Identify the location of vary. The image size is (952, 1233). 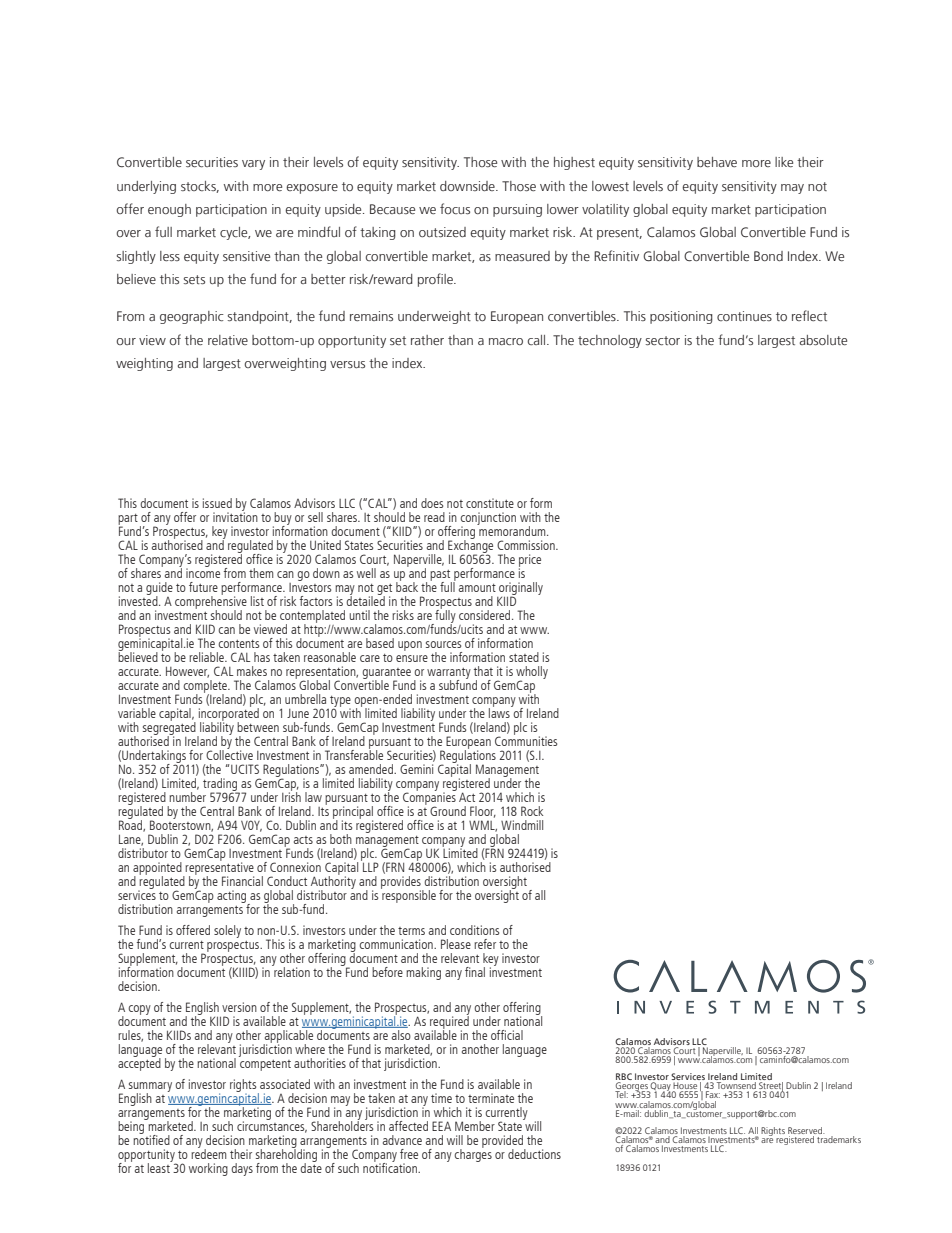
(253, 165).
